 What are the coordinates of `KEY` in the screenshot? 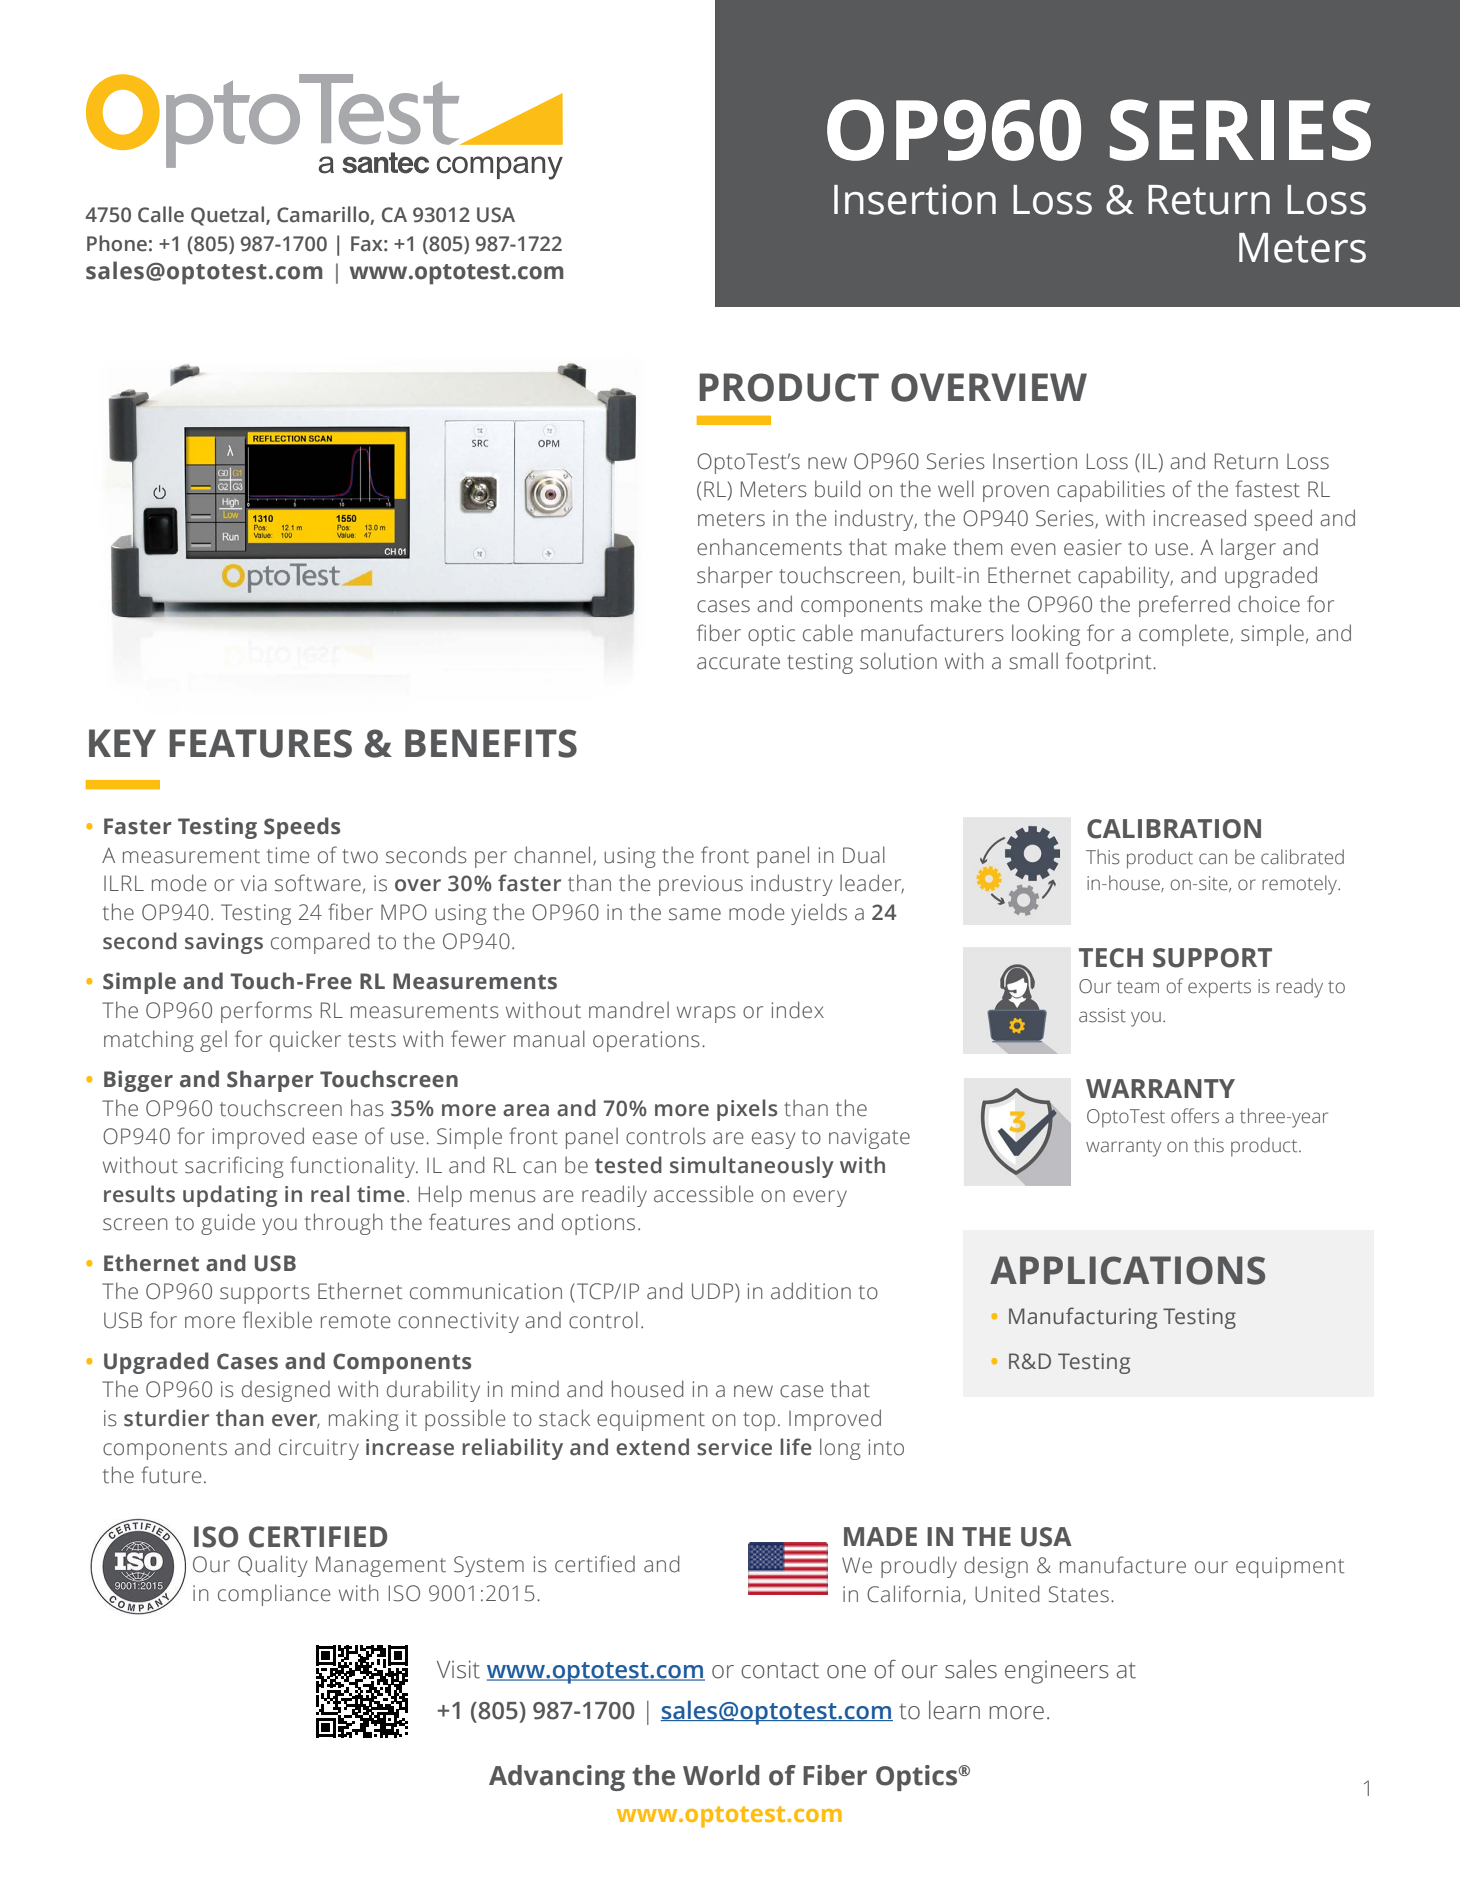 It's located at (122, 743).
